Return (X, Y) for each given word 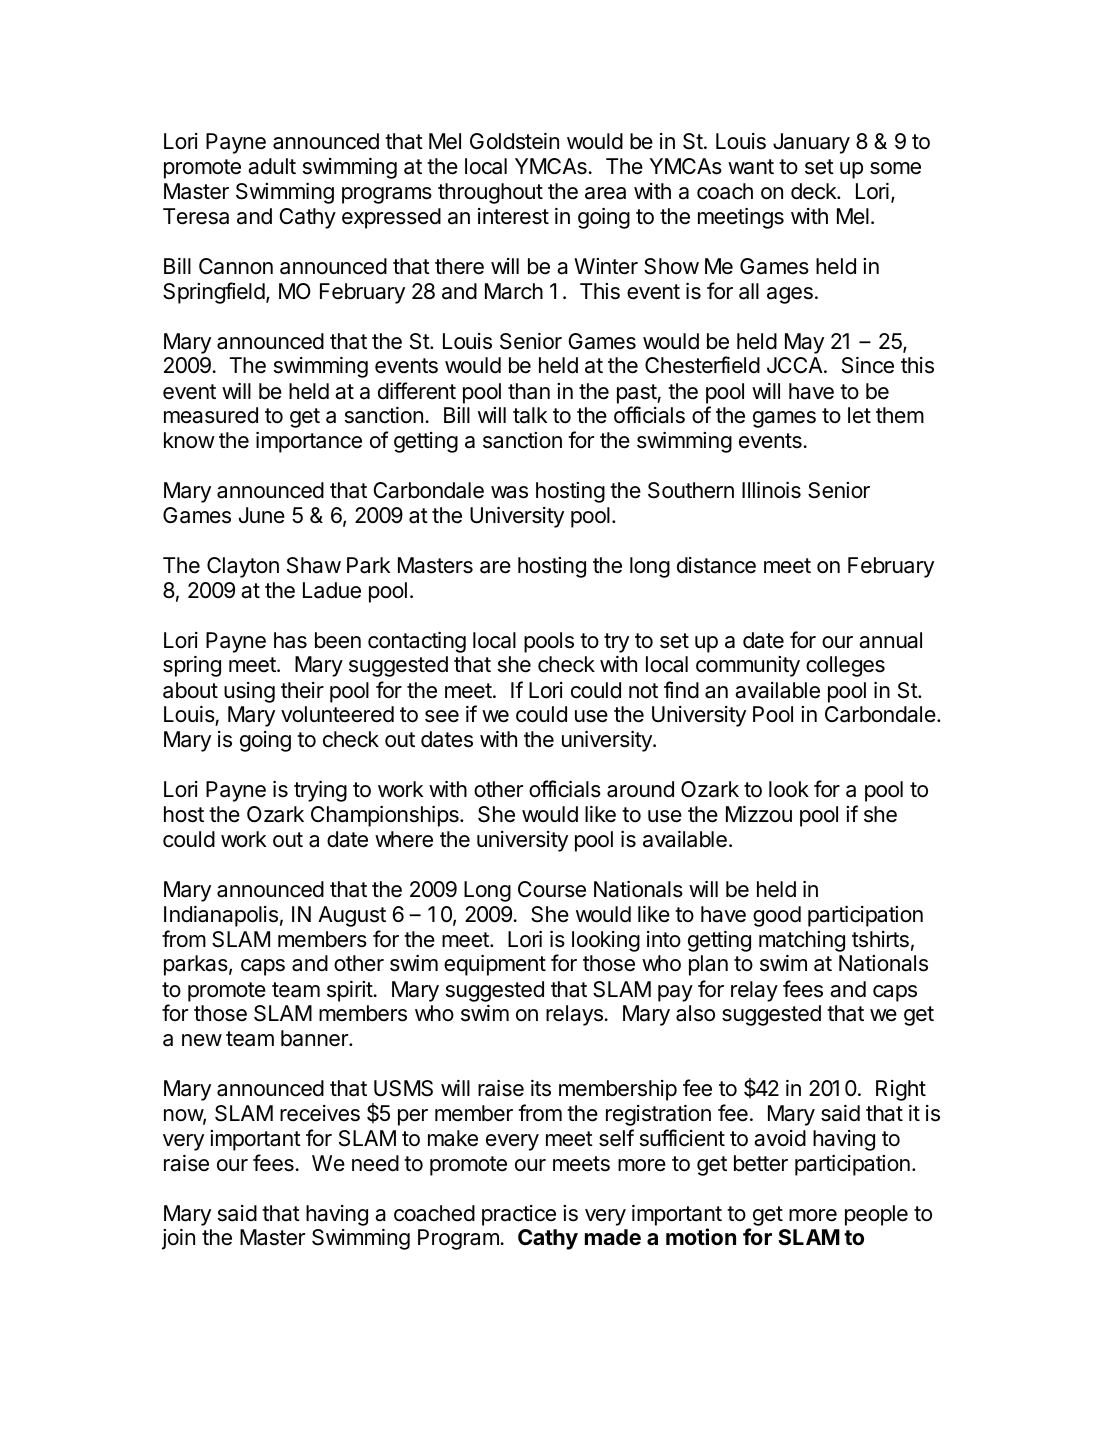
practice (519, 1215)
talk (530, 415)
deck (814, 191)
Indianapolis (221, 916)
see (442, 716)
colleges (845, 666)
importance (309, 442)
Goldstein (514, 141)
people (876, 1215)
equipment (495, 965)
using (249, 692)
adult (272, 166)
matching (802, 941)
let (859, 415)
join (178, 1239)
